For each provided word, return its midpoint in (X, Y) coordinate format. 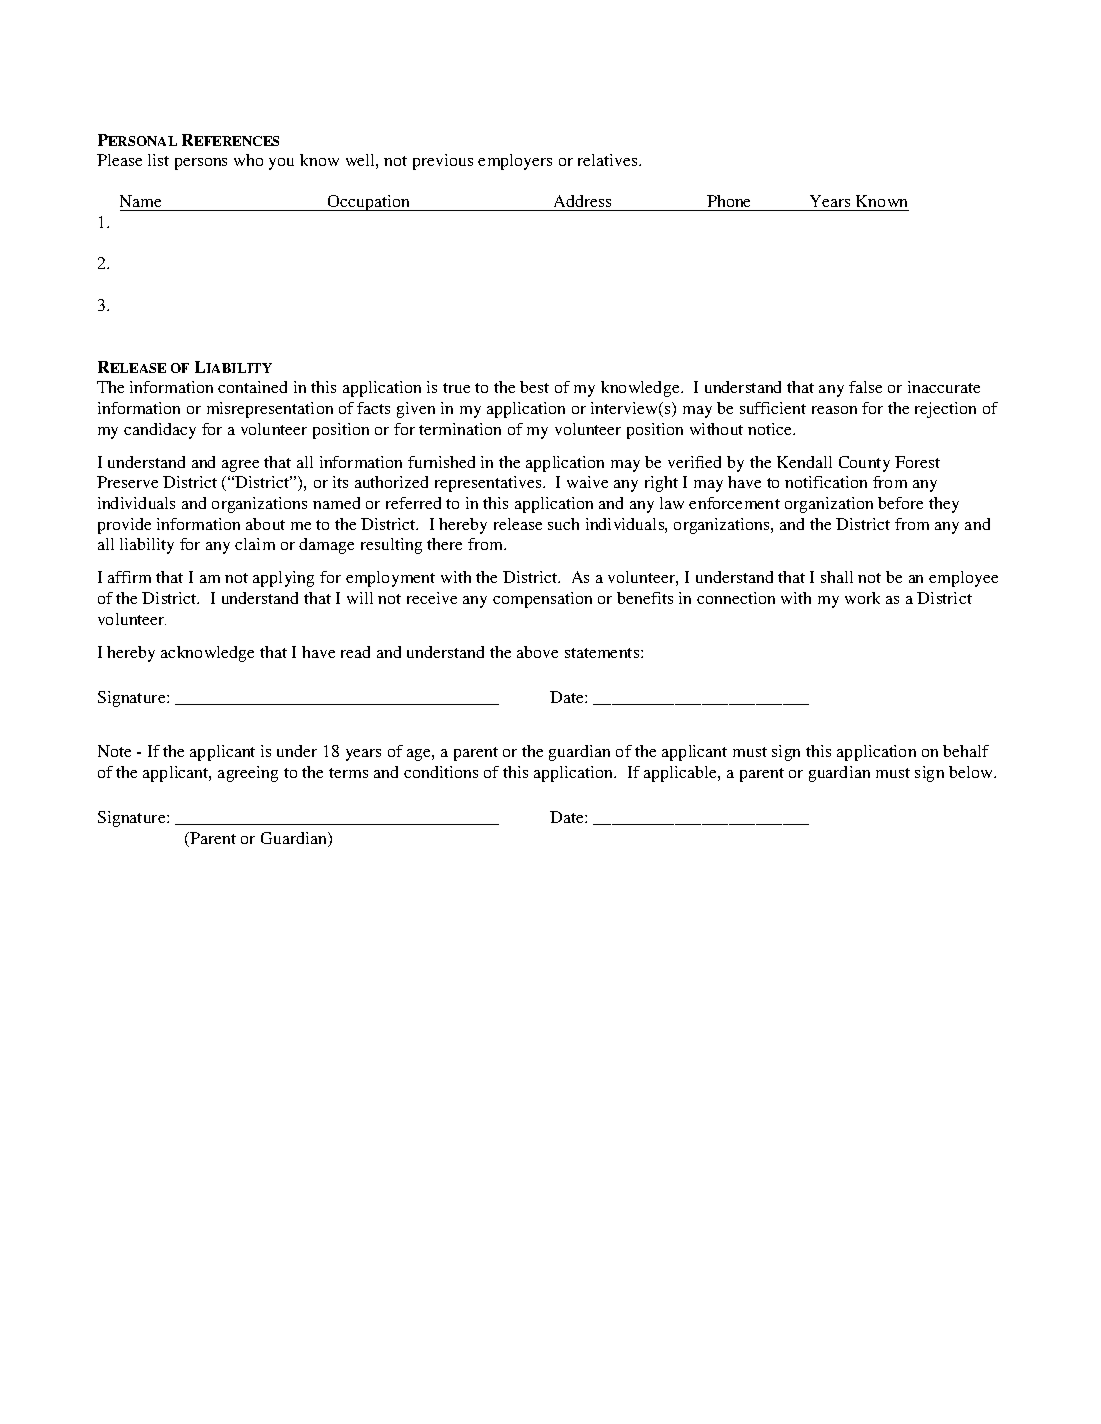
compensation (542, 600)
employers (515, 162)
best (534, 387)
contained (252, 387)
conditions (441, 772)
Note (114, 751)
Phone (728, 201)
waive (587, 482)
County (864, 464)
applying (283, 579)
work (862, 598)
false (865, 387)
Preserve (127, 482)
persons (201, 164)
